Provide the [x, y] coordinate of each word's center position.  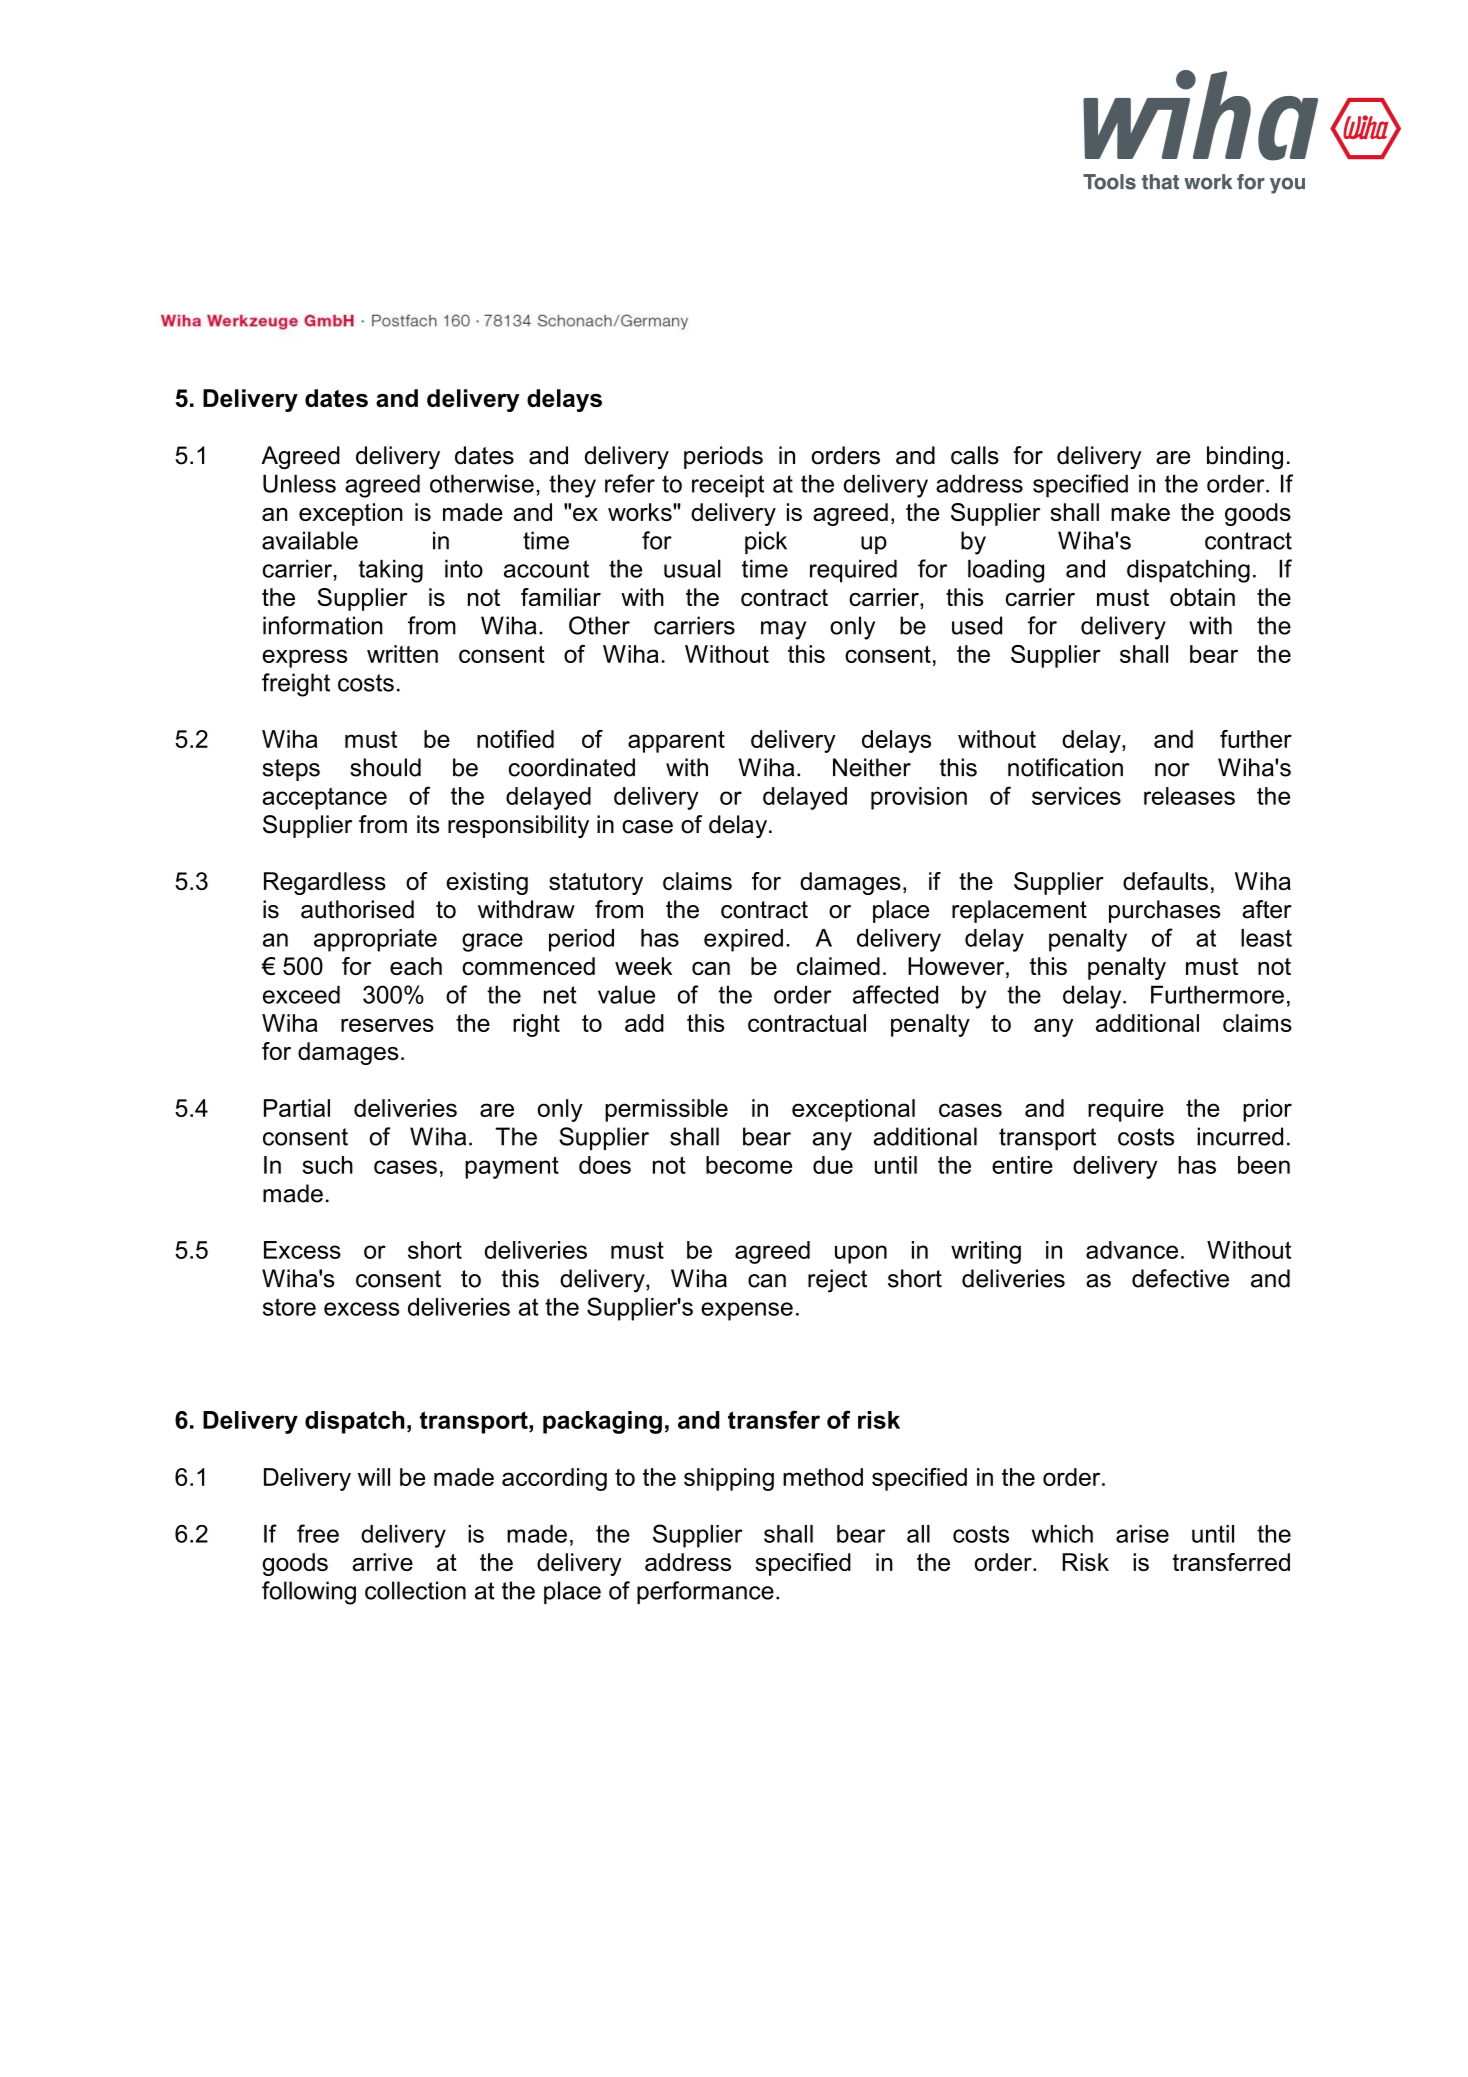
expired [743, 940]
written [402, 654]
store [289, 1307]
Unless [299, 483]
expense [747, 1311]
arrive [382, 1562]
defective [1180, 1278]
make [1140, 512]
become [749, 1165]
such [327, 1165]
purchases [1164, 911]
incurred [1240, 1136]
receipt [728, 486]
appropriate [375, 940]
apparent [676, 742]
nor [1172, 770]
